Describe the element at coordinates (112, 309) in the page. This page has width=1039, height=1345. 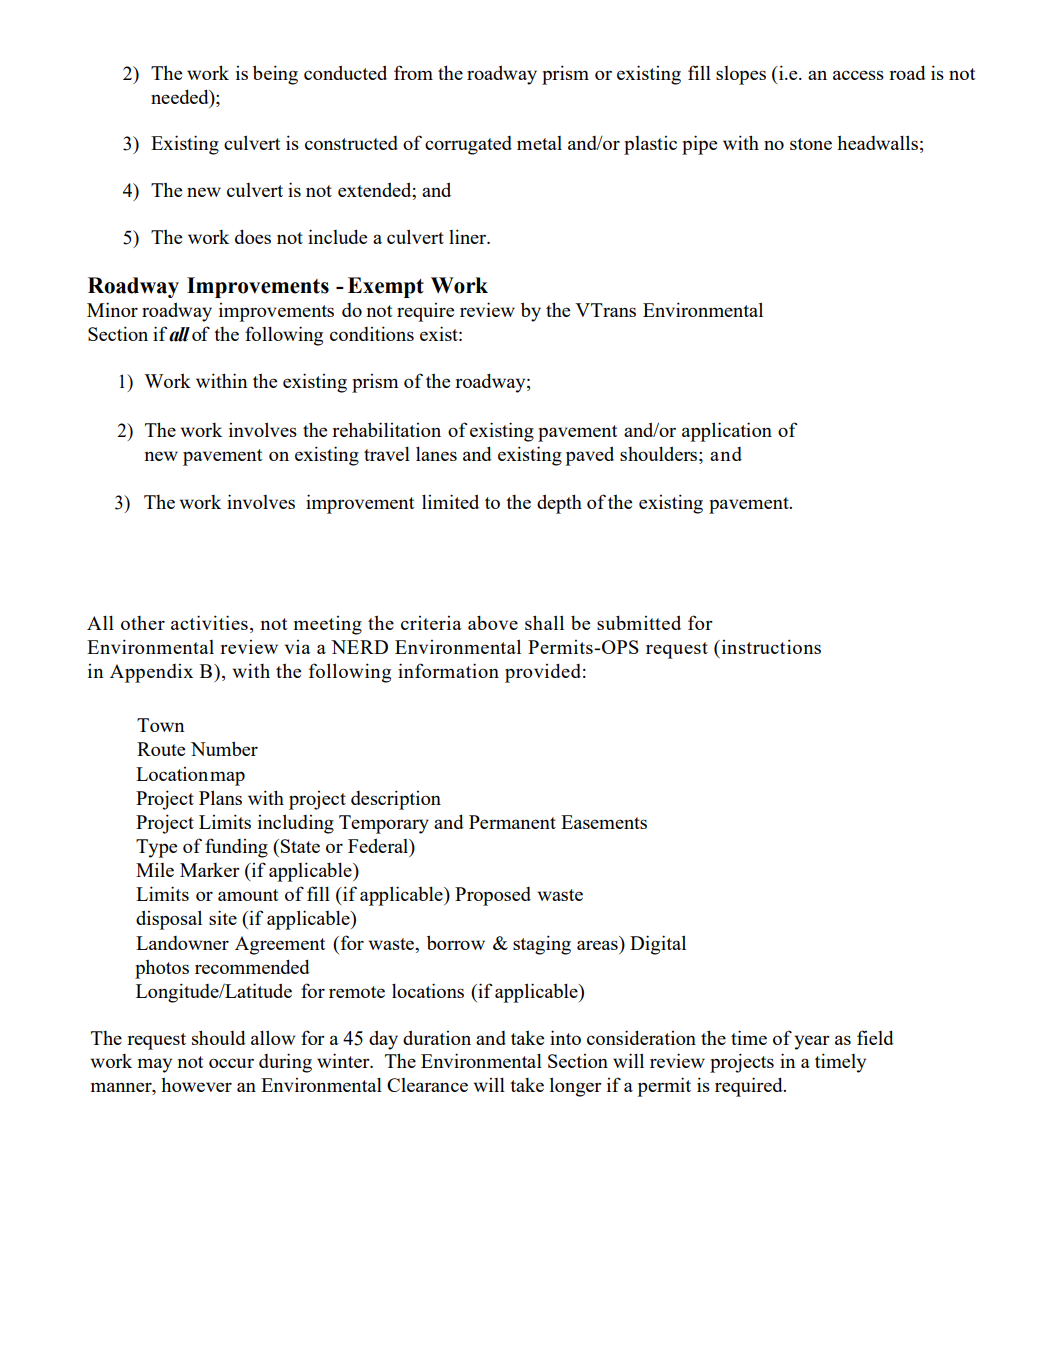
I see `Minor` at that location.
